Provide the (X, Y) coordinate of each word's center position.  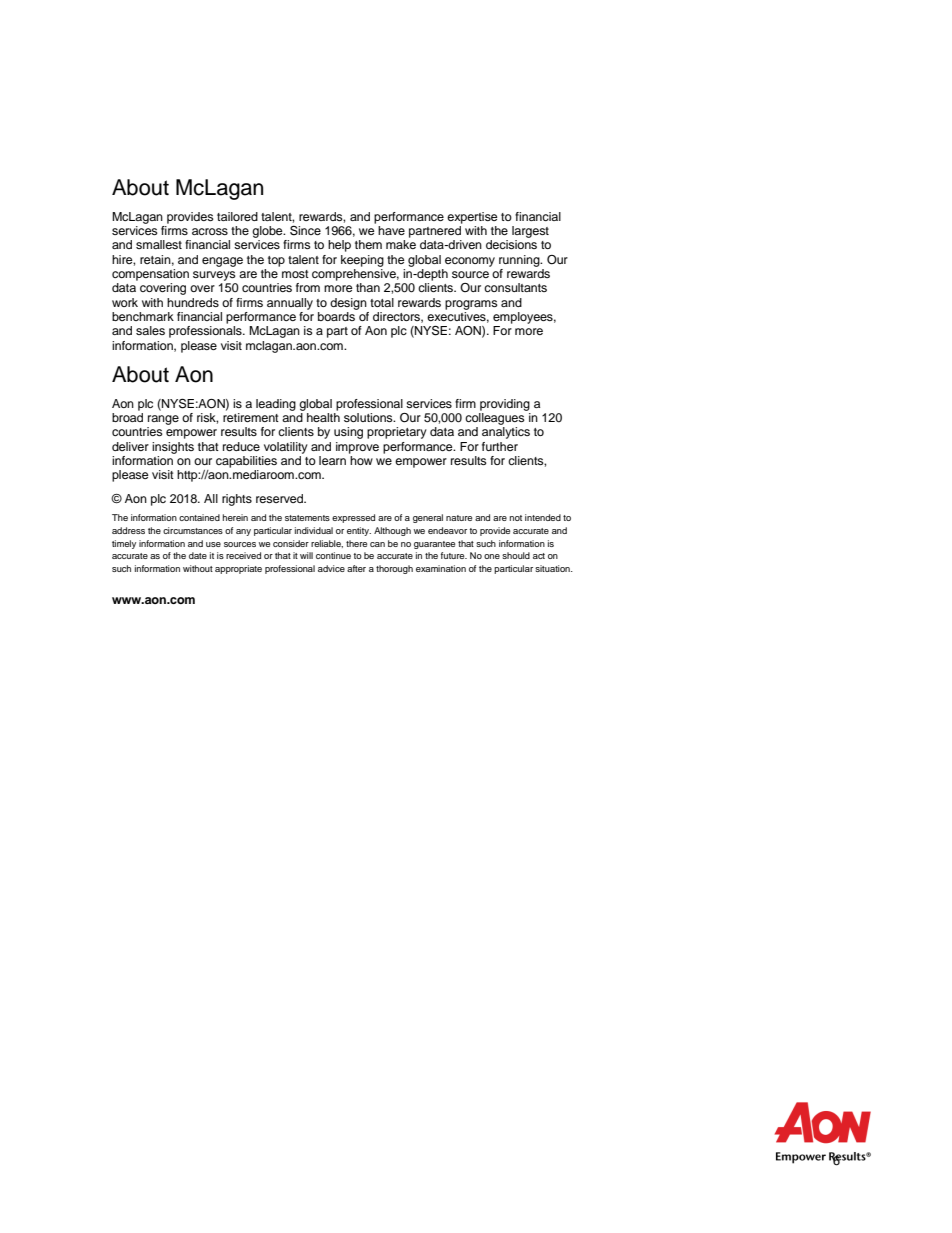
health (323, 416)
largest (530, 232)
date (198, 555)
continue (333, 555)
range (163, 420)
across (210, 231)
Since (305, 230)
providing (505, 405)
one (492, 556)
